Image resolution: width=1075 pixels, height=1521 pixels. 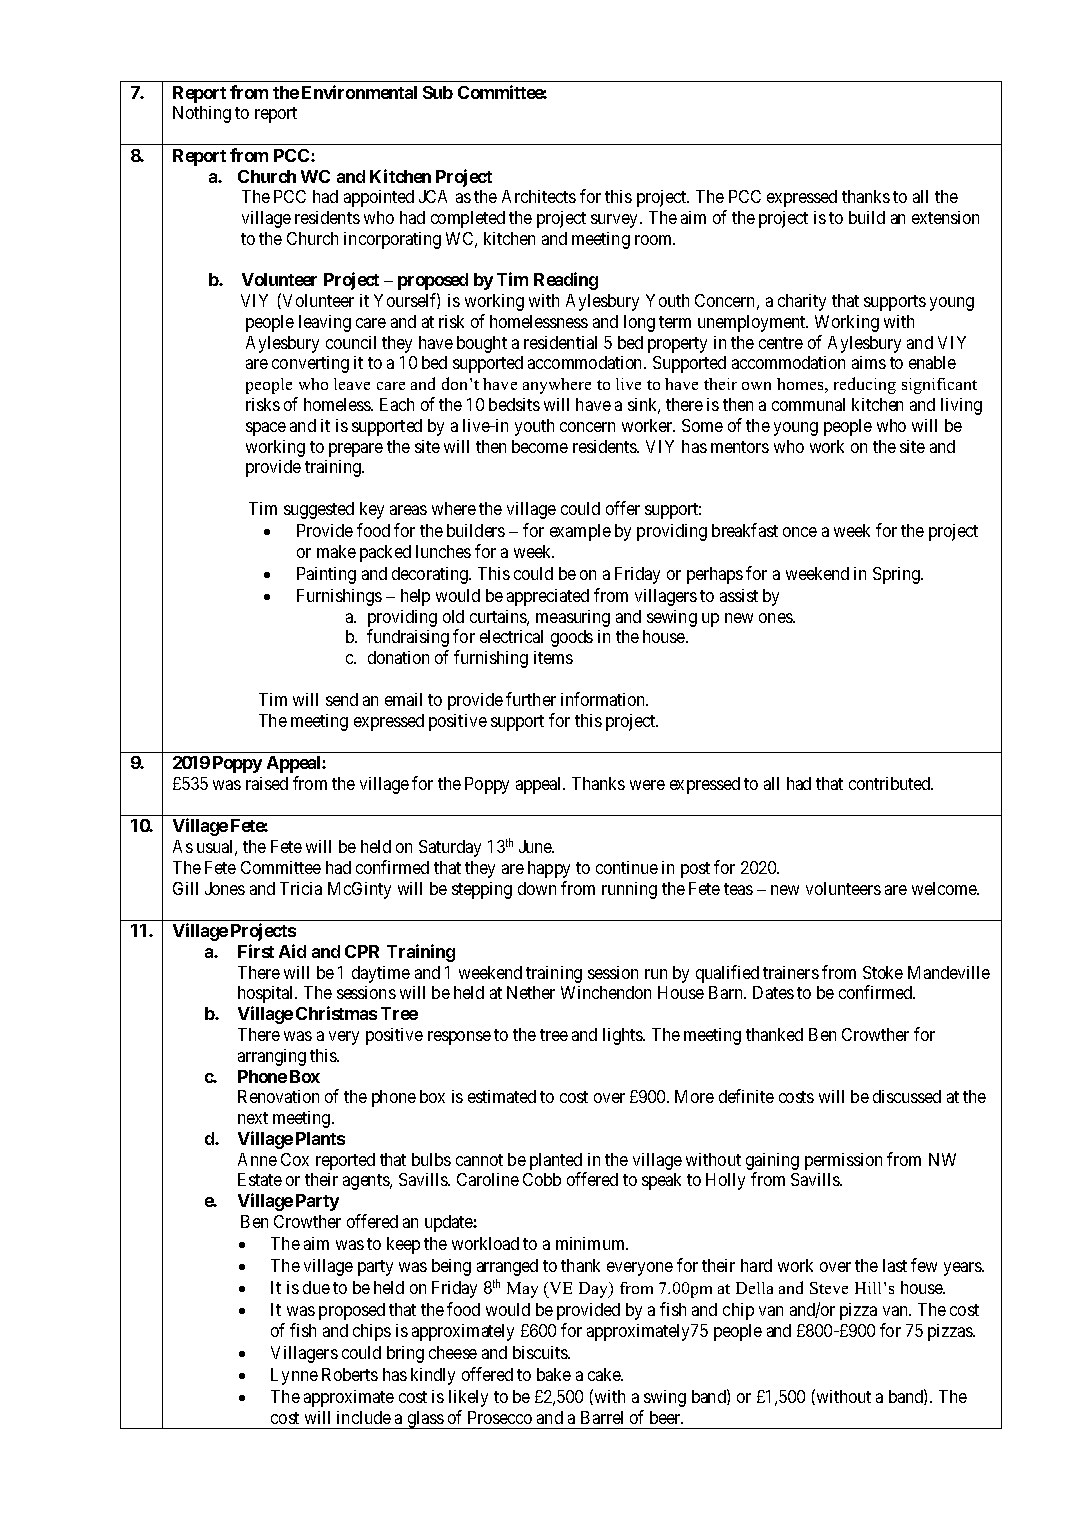 What do you see at coordinates (294, 1376) in the screenshot?
I see `Lynne` at bounding box center [294, 1376].
